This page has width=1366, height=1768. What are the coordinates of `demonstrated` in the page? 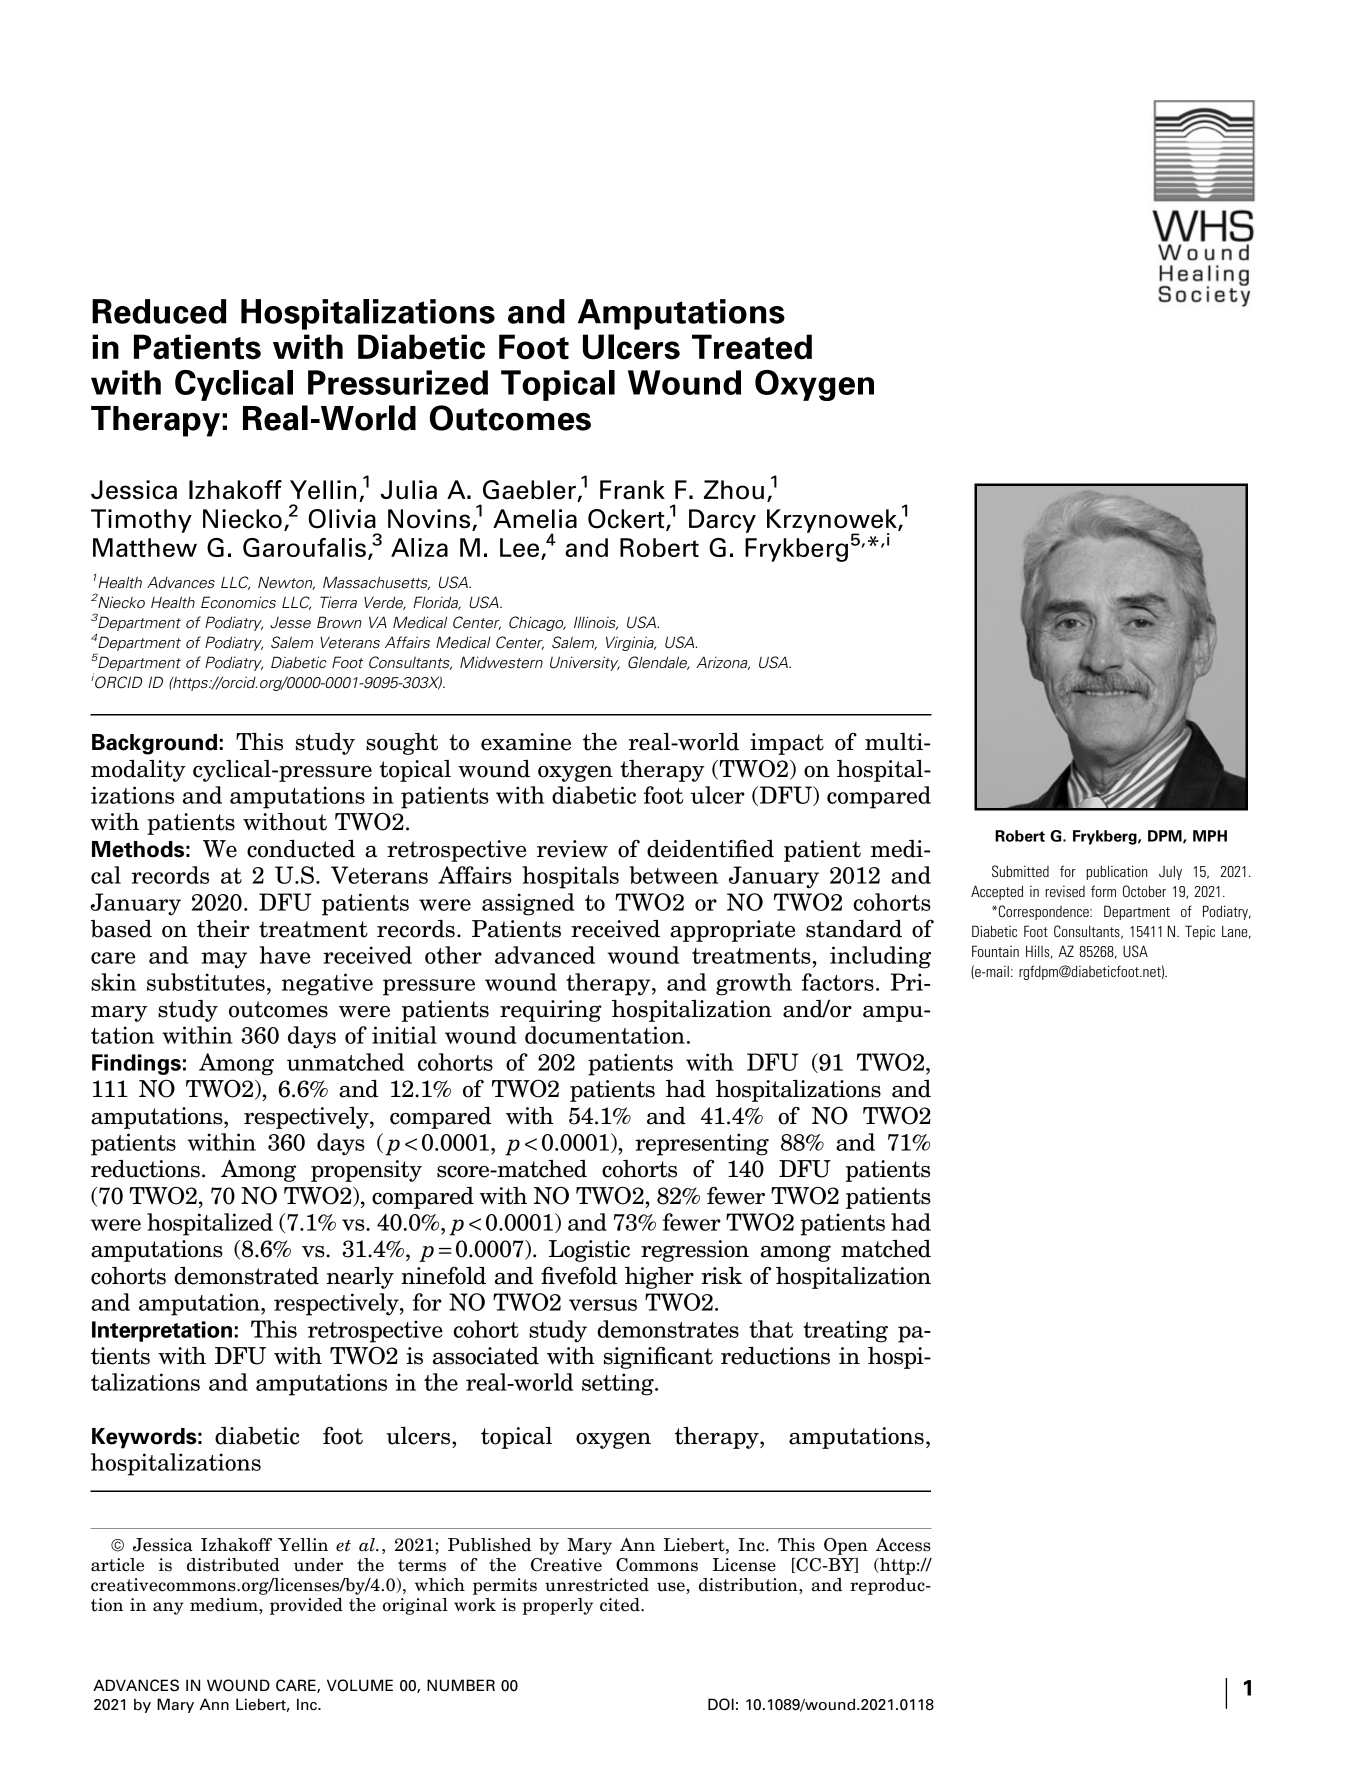 It's located at (246, 1276).
